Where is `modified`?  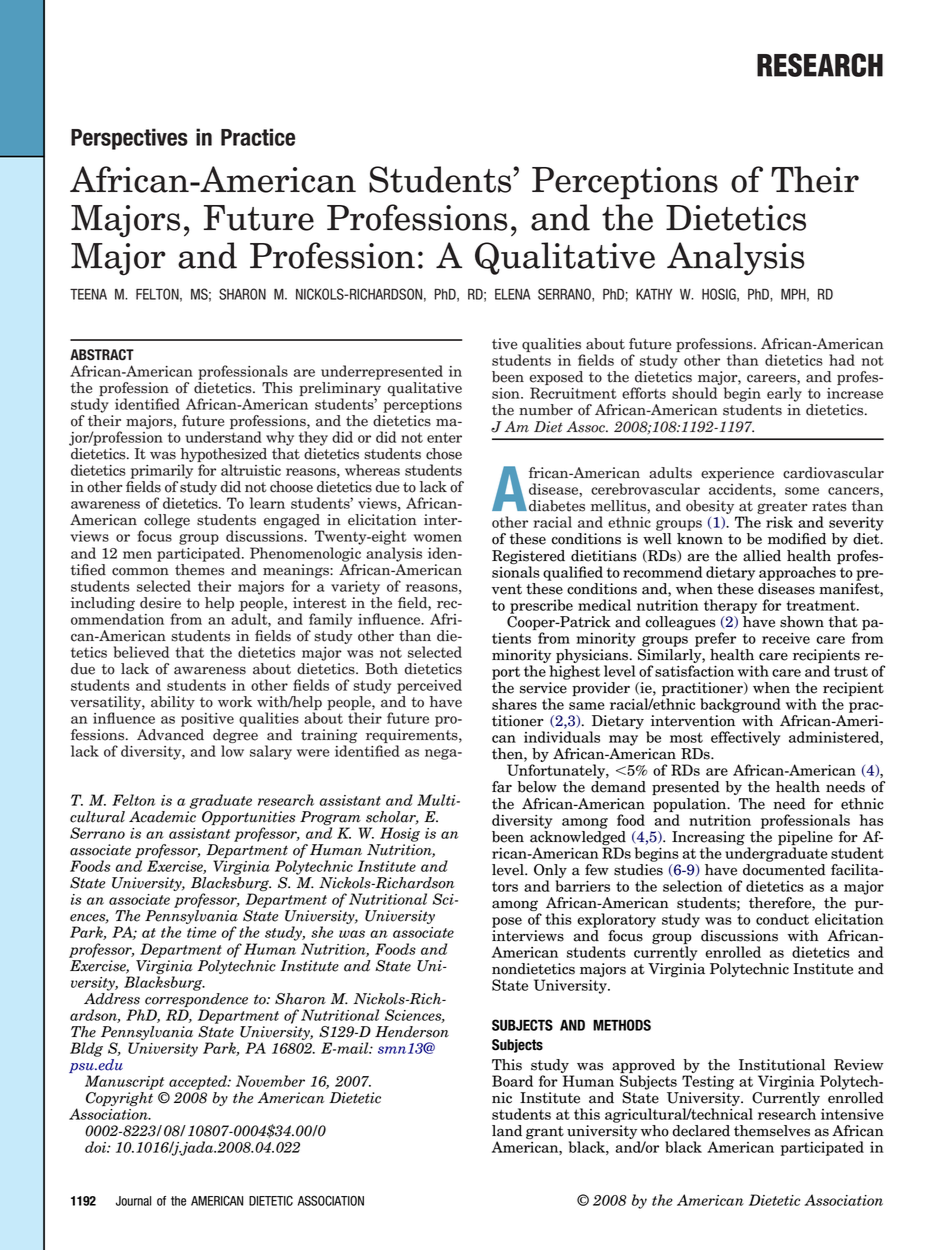 modified is located at coordinates (797, 539).
